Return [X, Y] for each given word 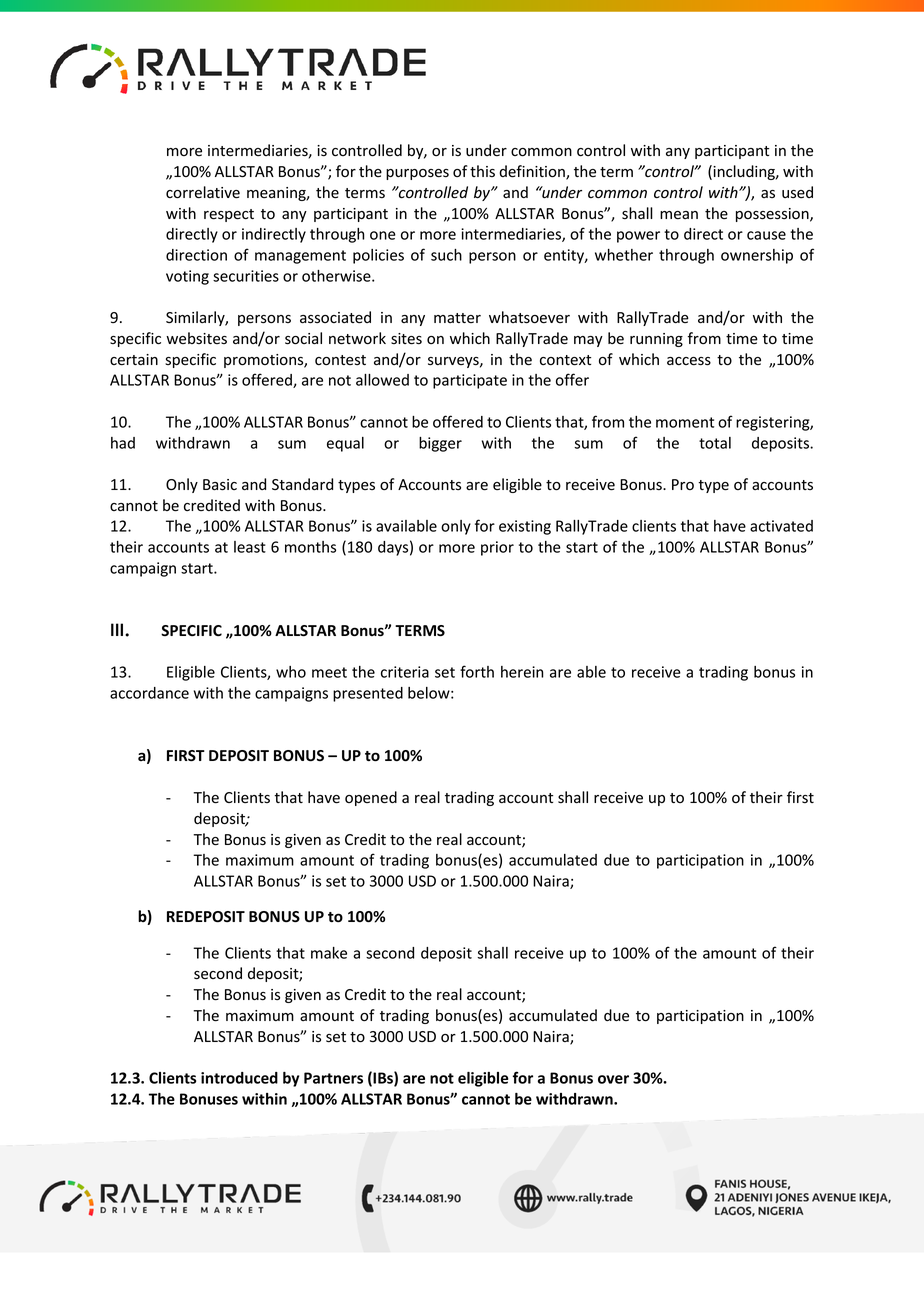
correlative [203, 192]
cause [766, 235]
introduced [239, 1078]
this [482, 171]
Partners [333, 1078]
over [613, 1079]
